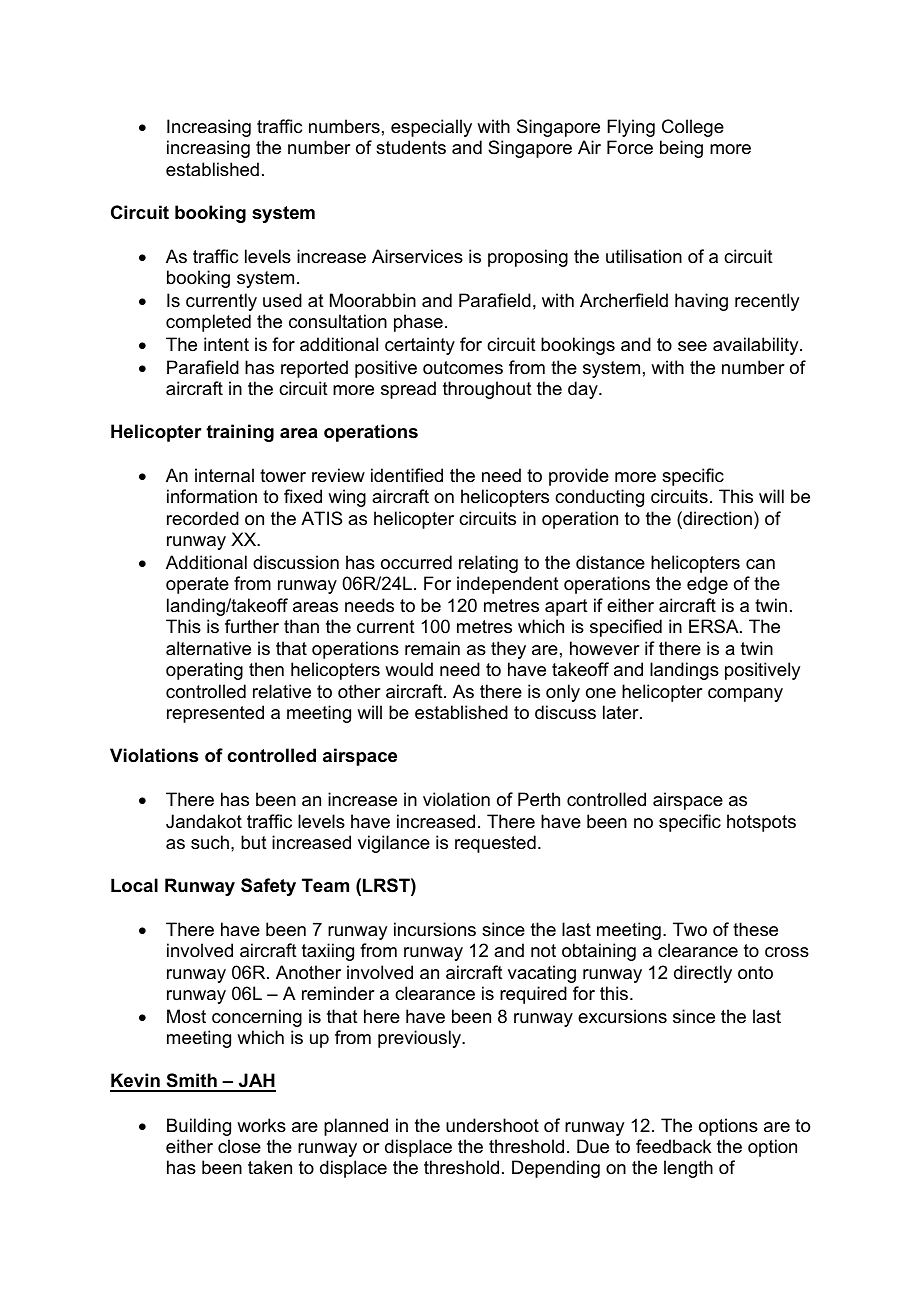  Describe the element at coordinates (673, 1146) in the document. I see `feedback` at that location.
